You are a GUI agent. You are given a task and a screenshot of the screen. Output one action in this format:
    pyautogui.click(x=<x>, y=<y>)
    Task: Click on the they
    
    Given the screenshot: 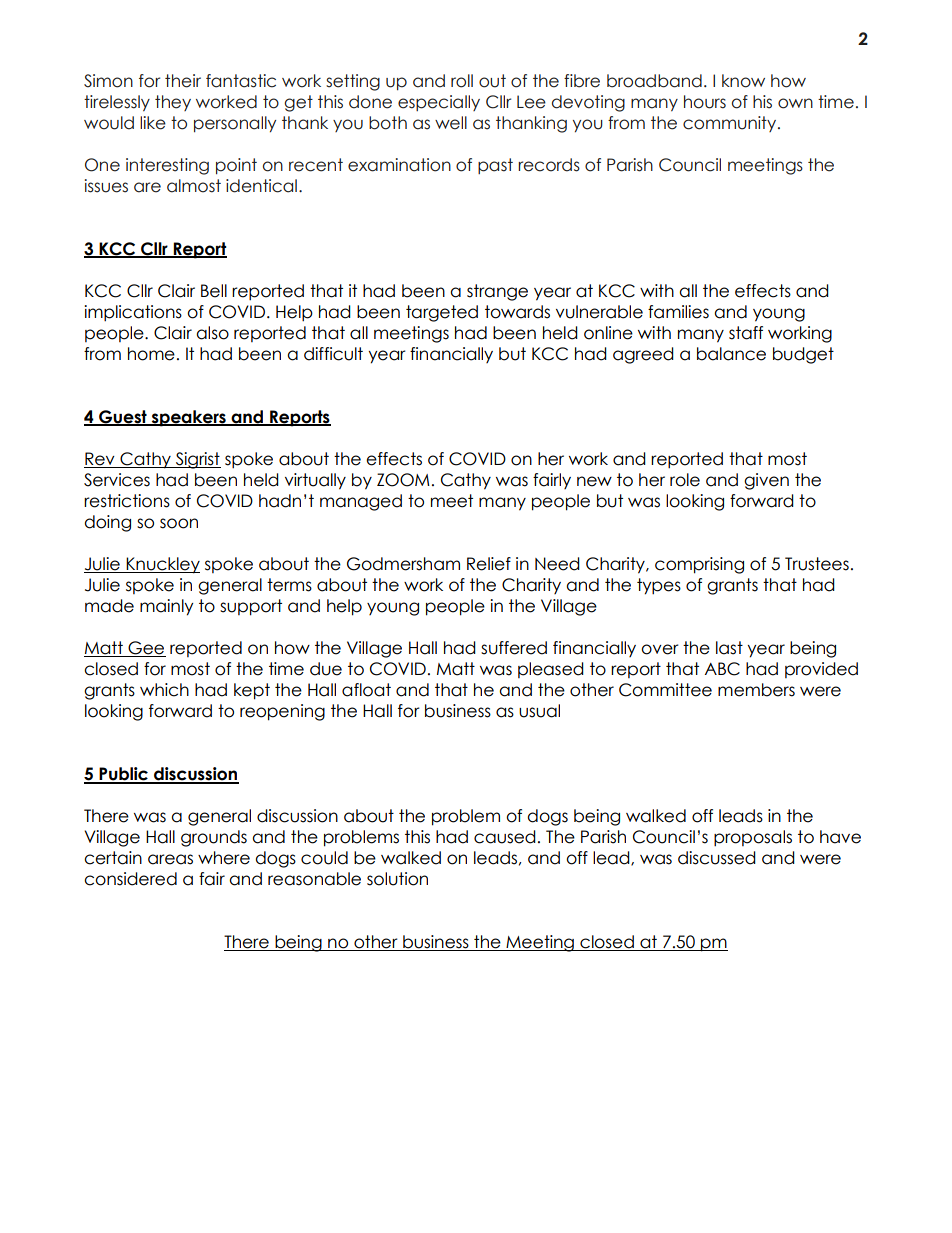 What is the action you would take?
    pyautogui.click(x=173, y=103)
